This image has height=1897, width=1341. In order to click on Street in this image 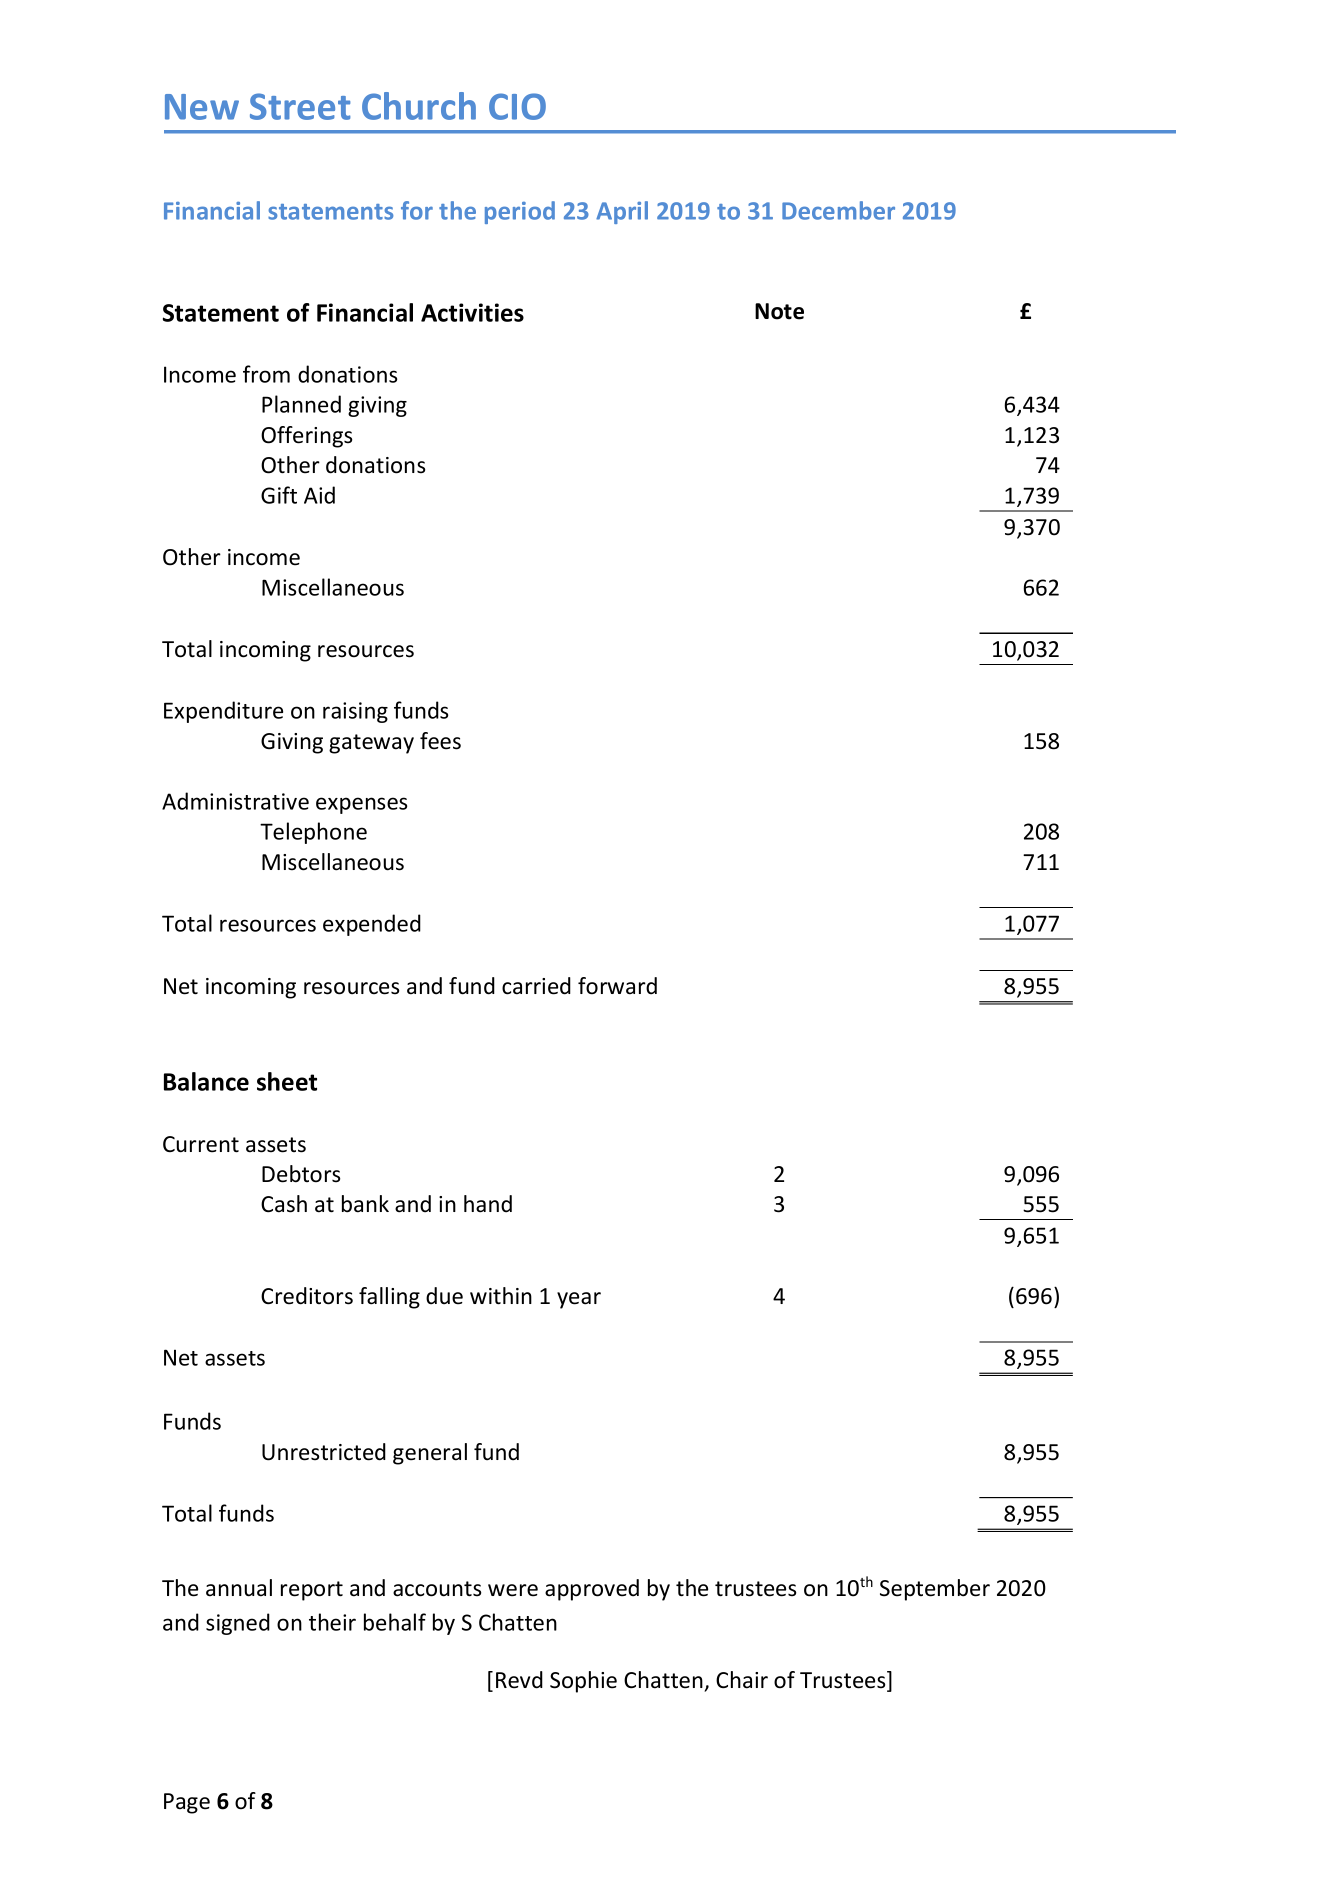, I will do `click(300, 106)`.
